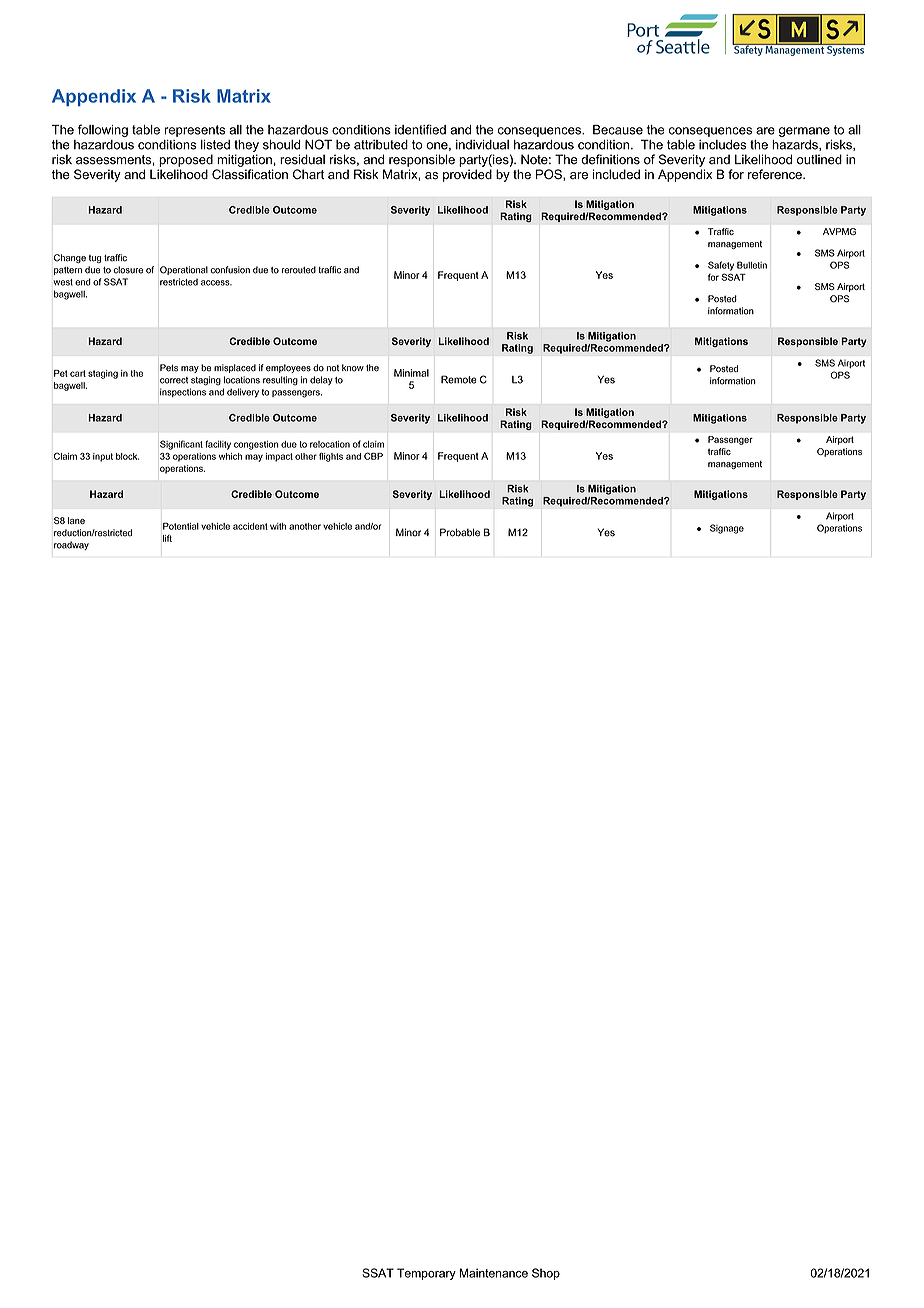  What do you see at coordinates (546, 1274) in the screenshot?
I see `Shop` at bounding box center [546, 1274].
